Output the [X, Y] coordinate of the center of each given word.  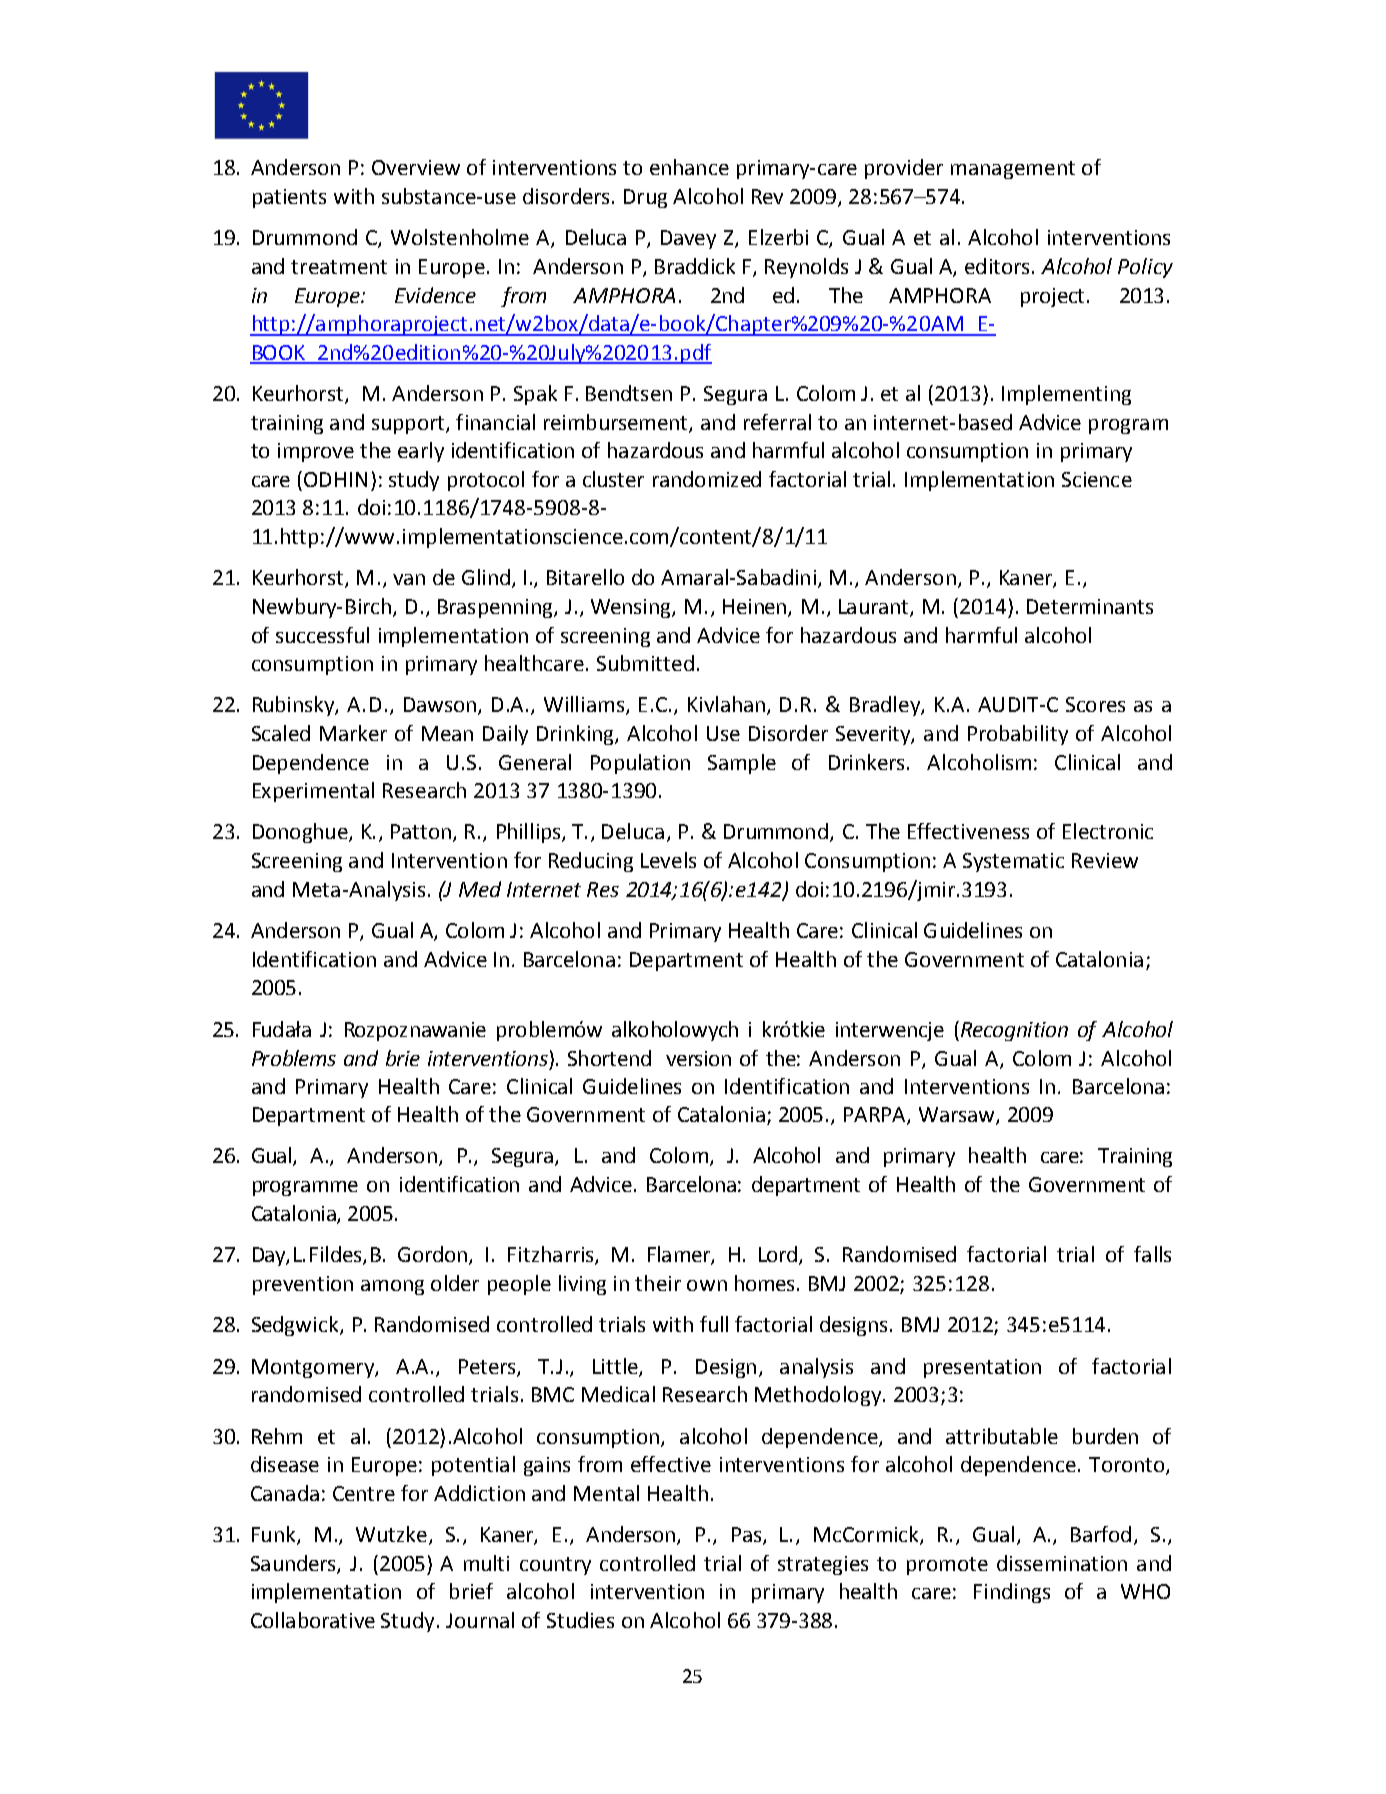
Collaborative [313, 1620]
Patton [421, 831]
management [1013, 170]
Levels [668, 860]
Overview [416, 167]
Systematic [1013, 862]
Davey [688, 239]
